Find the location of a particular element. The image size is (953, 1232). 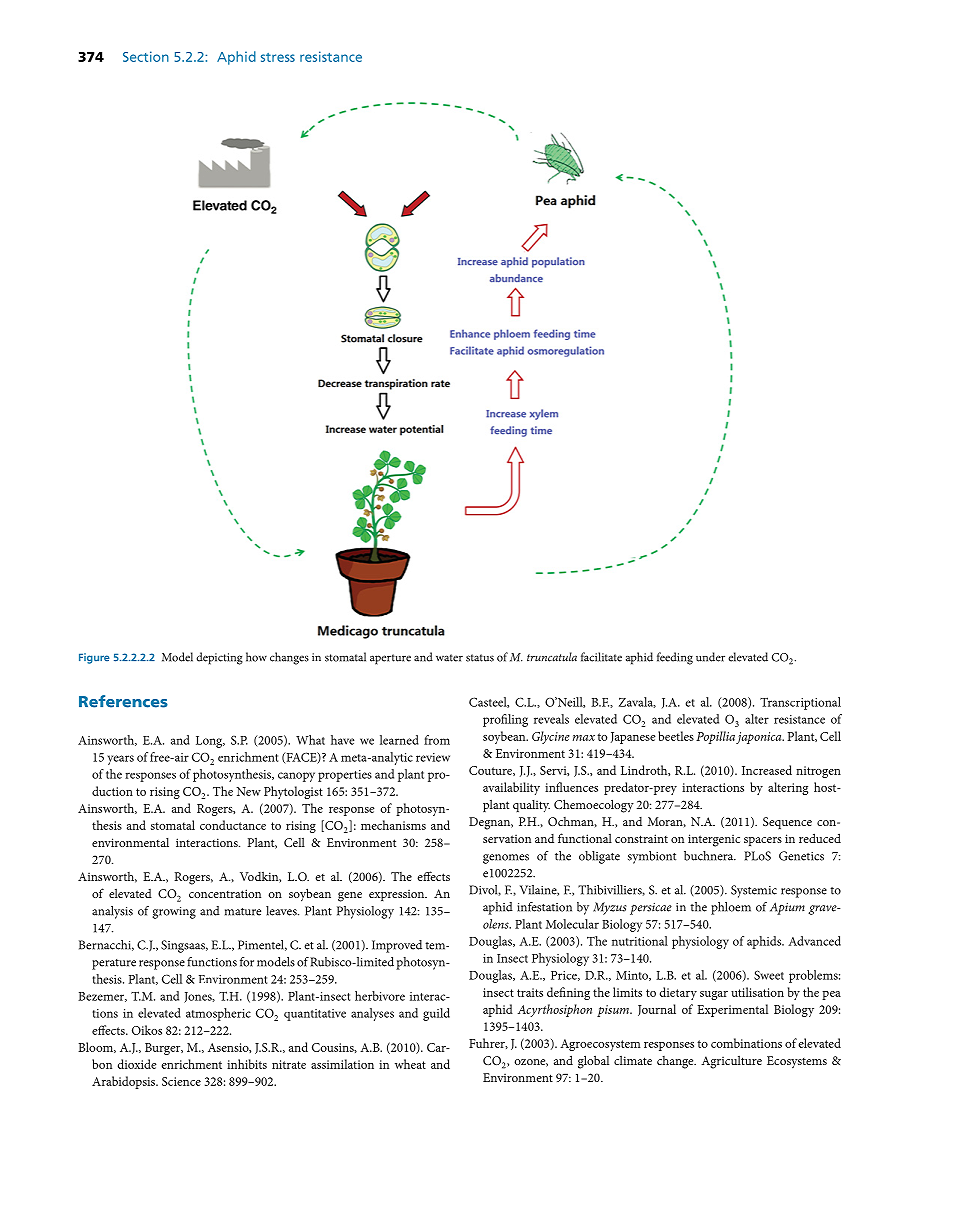

availability is located at coordinates (511, 788).
